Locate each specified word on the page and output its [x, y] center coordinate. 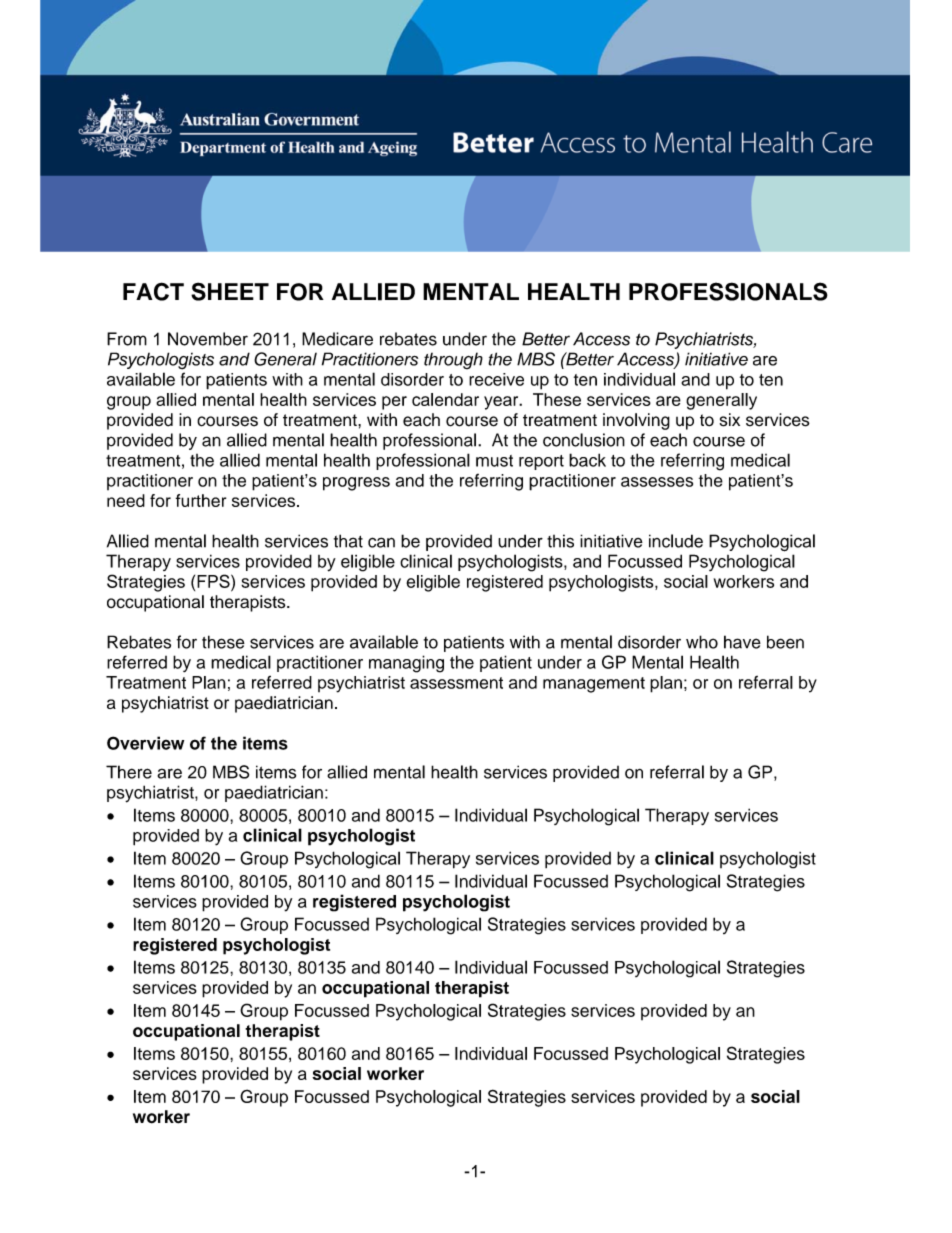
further [201, 500]
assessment [456, 683]
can [381, 542]
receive [496, 379]
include [676, 541]
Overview [145, 743]
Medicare [337, 339]
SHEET [230, 291]
